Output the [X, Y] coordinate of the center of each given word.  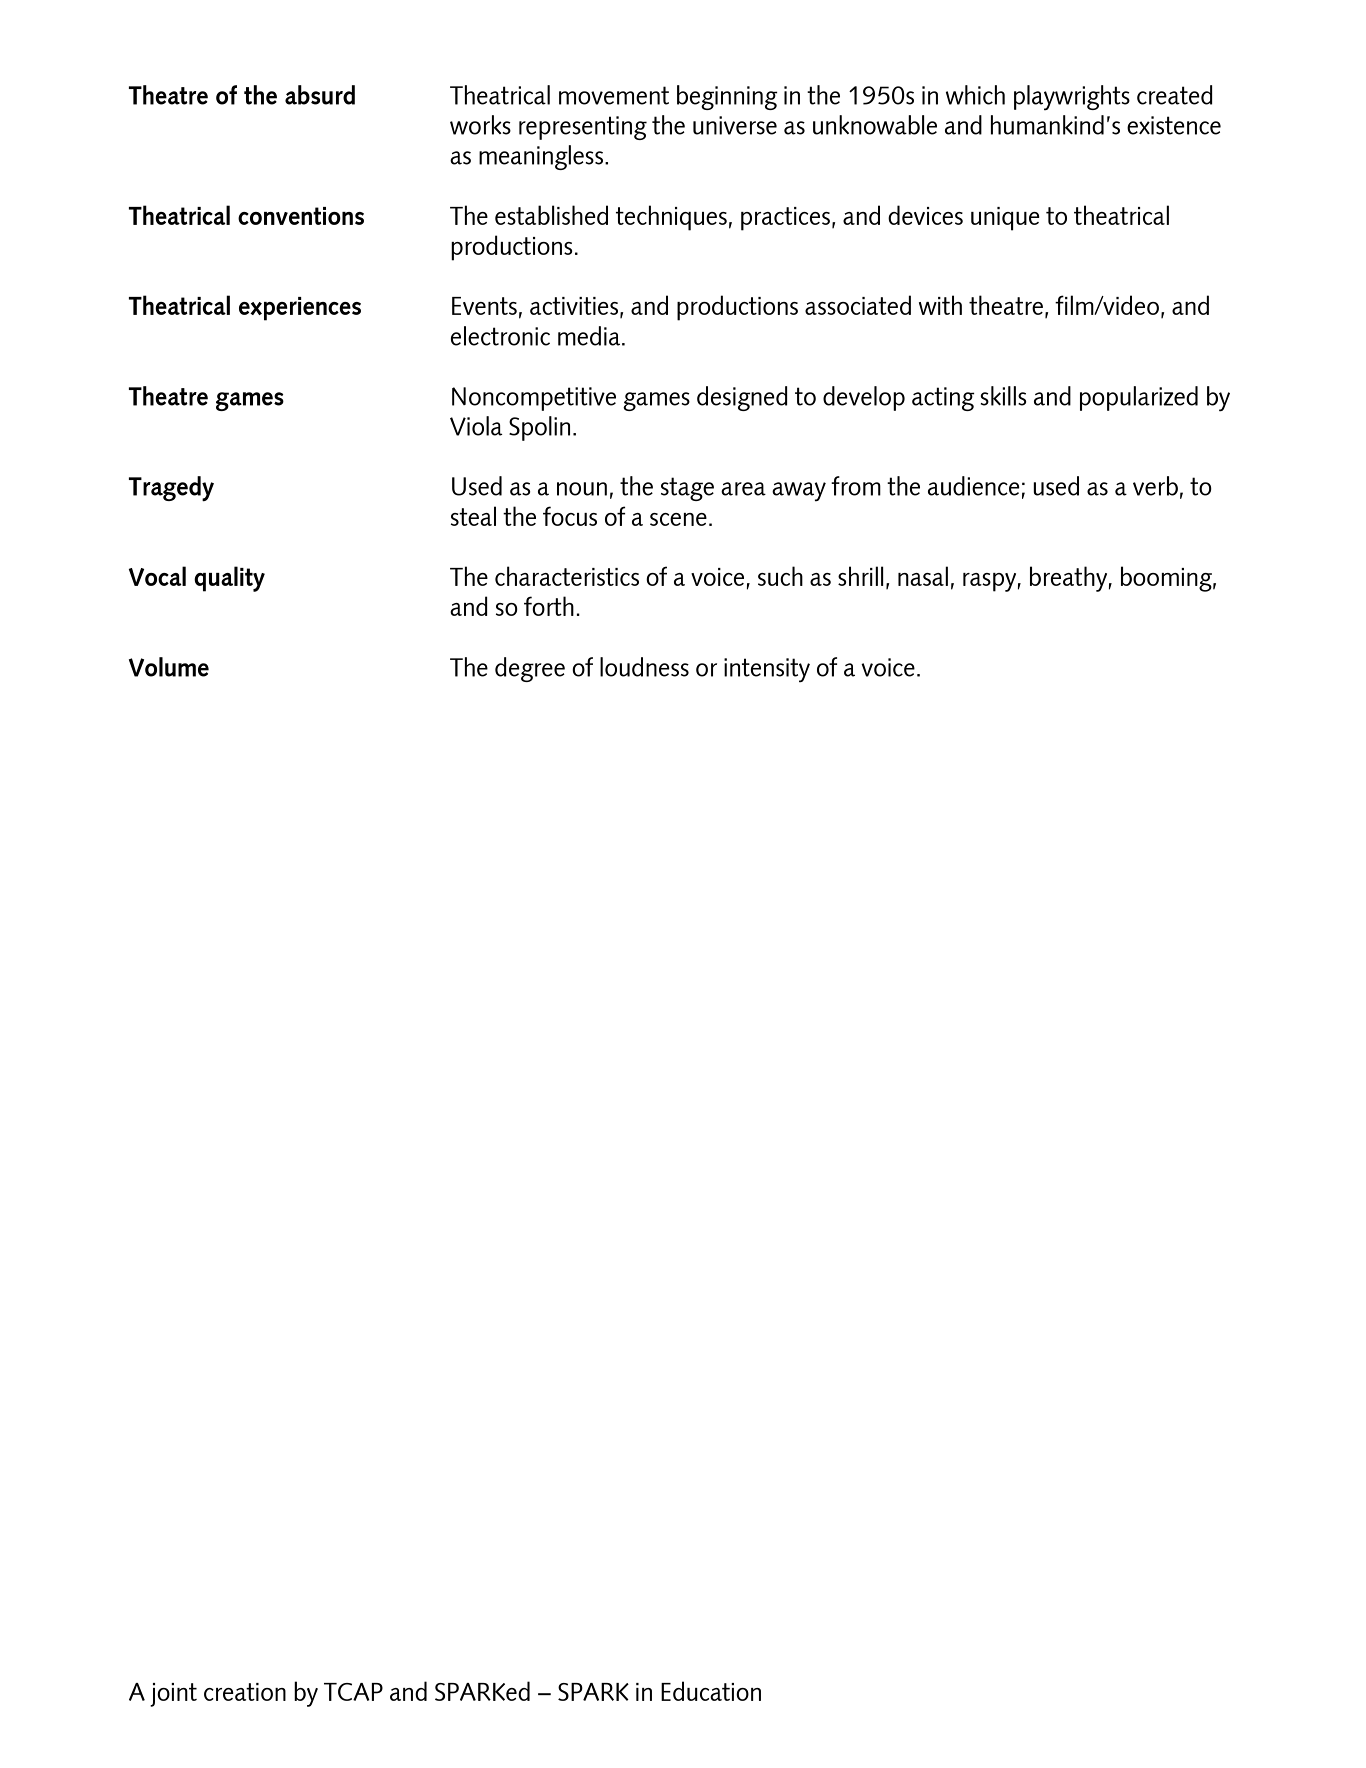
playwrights [1072, 98]
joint [173, 1695]
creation [245, 1692]
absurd [320, 95]
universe [735, 125]
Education [711, 1691]
